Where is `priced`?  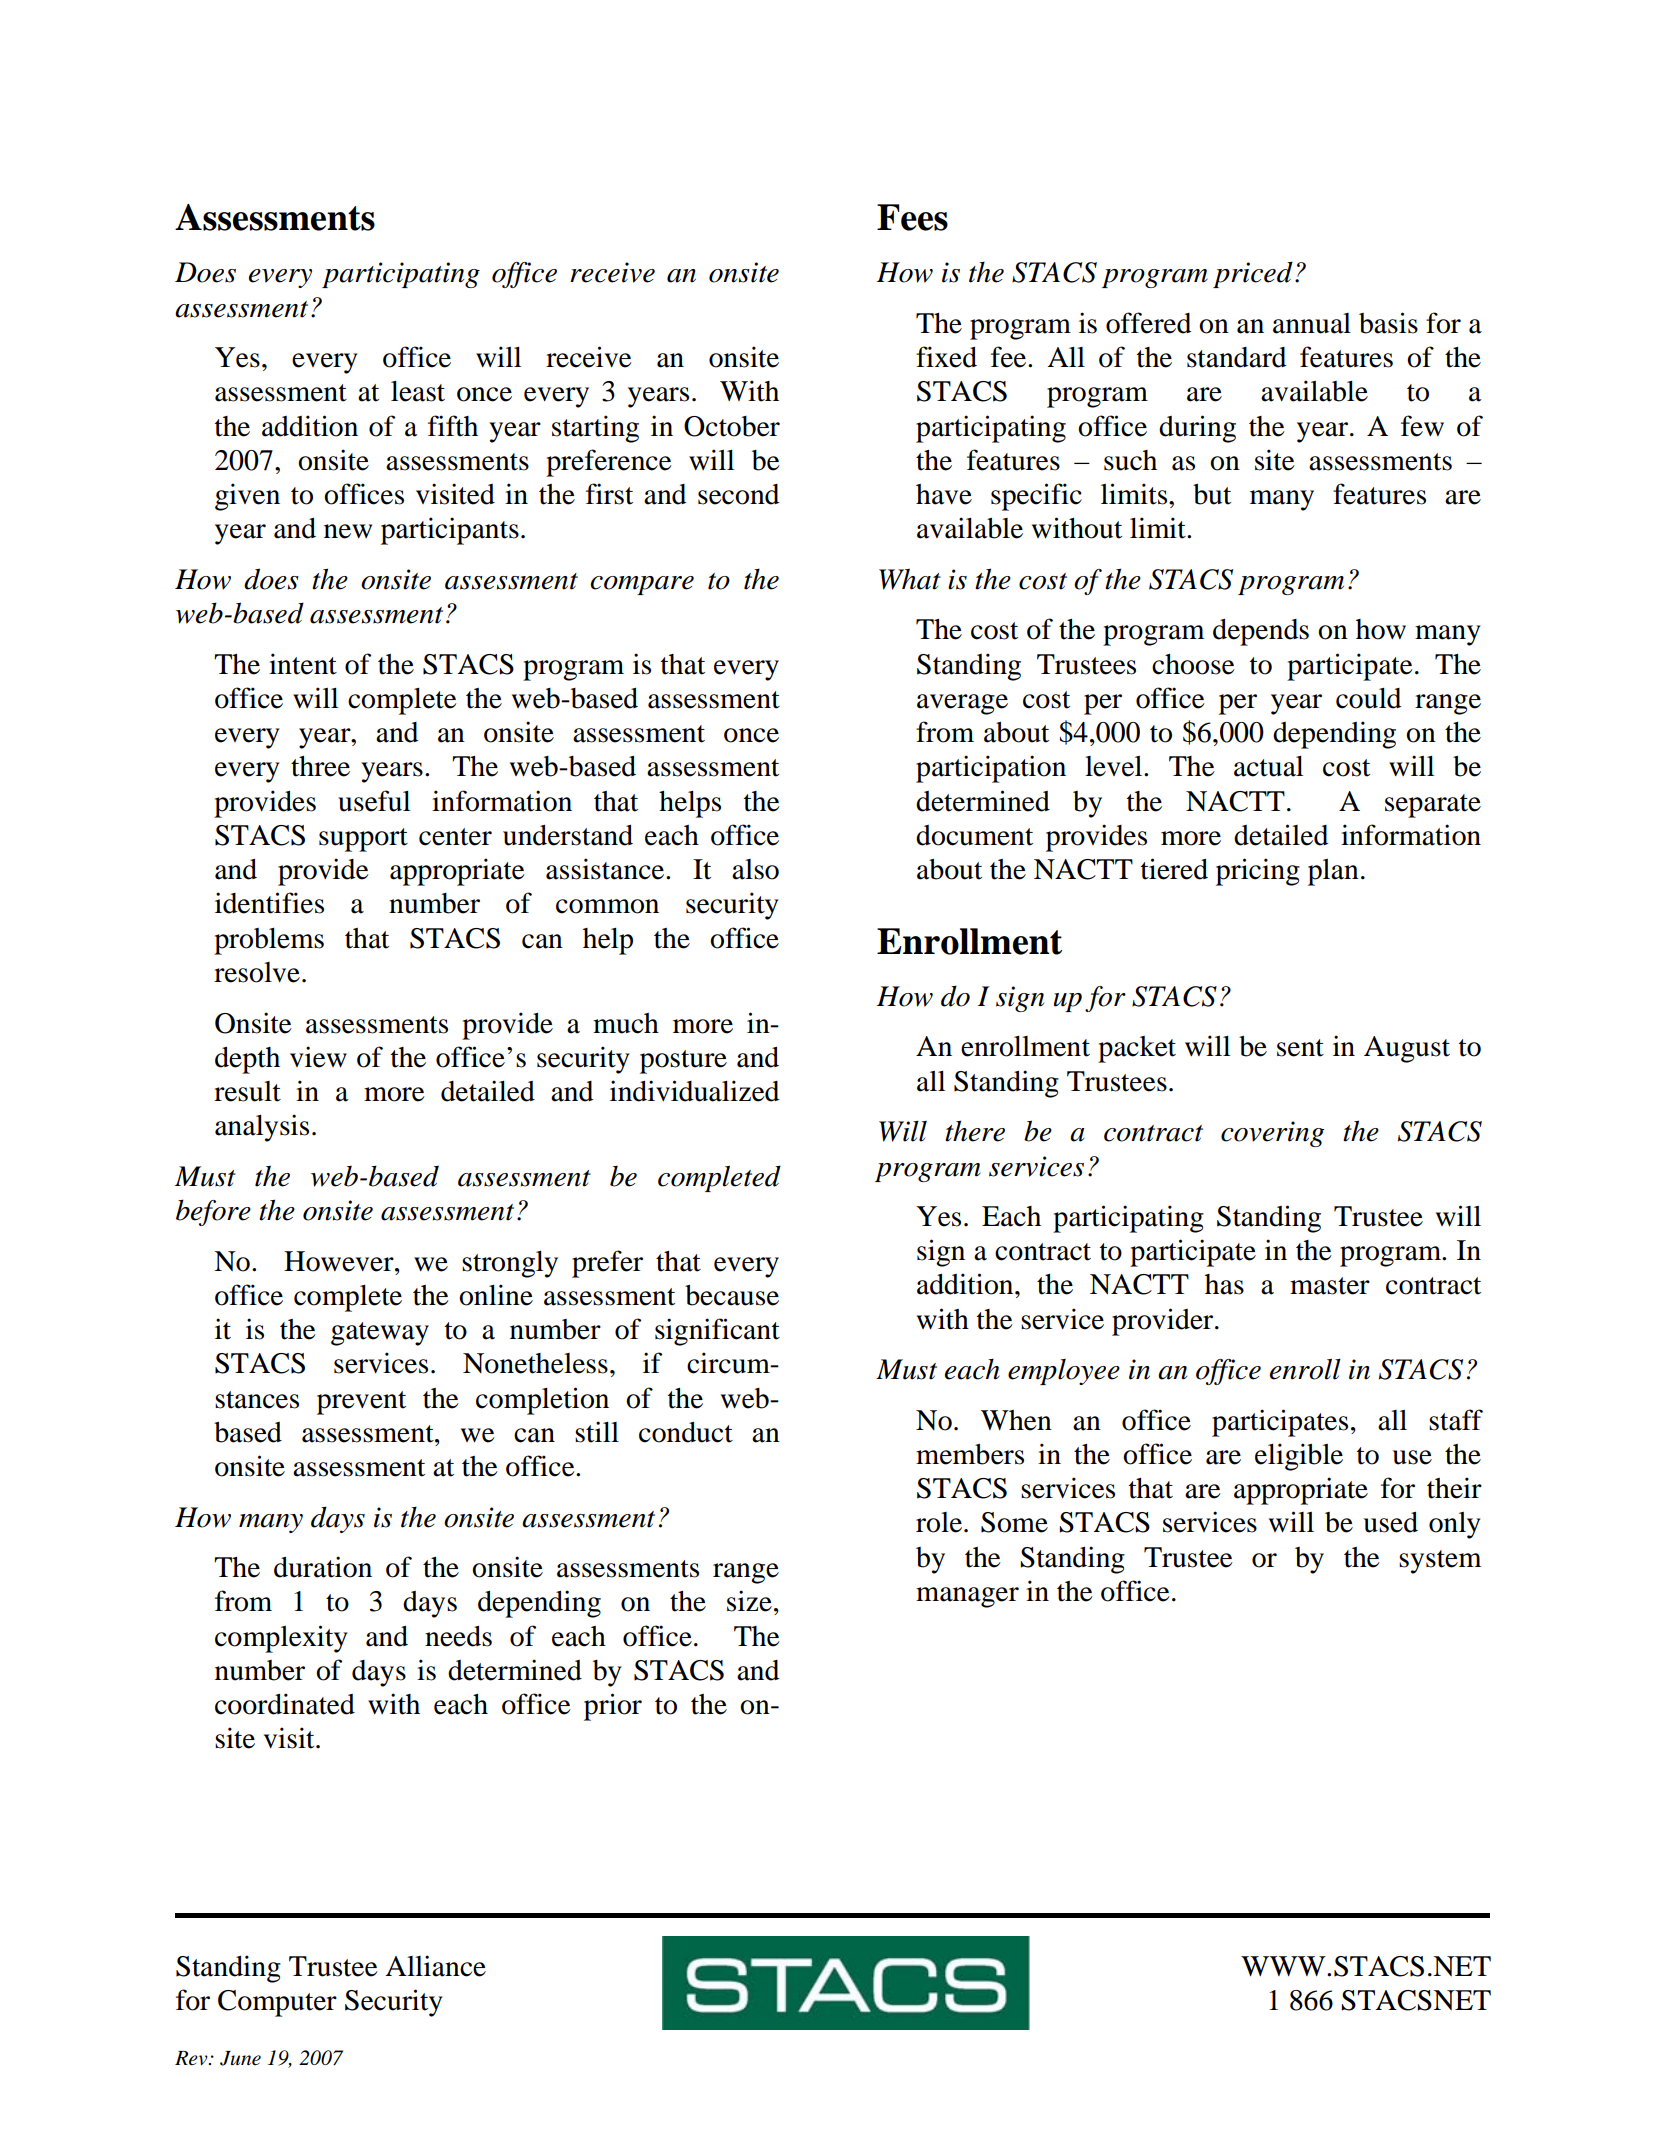 priced is located at coordinates (1253, 274).
